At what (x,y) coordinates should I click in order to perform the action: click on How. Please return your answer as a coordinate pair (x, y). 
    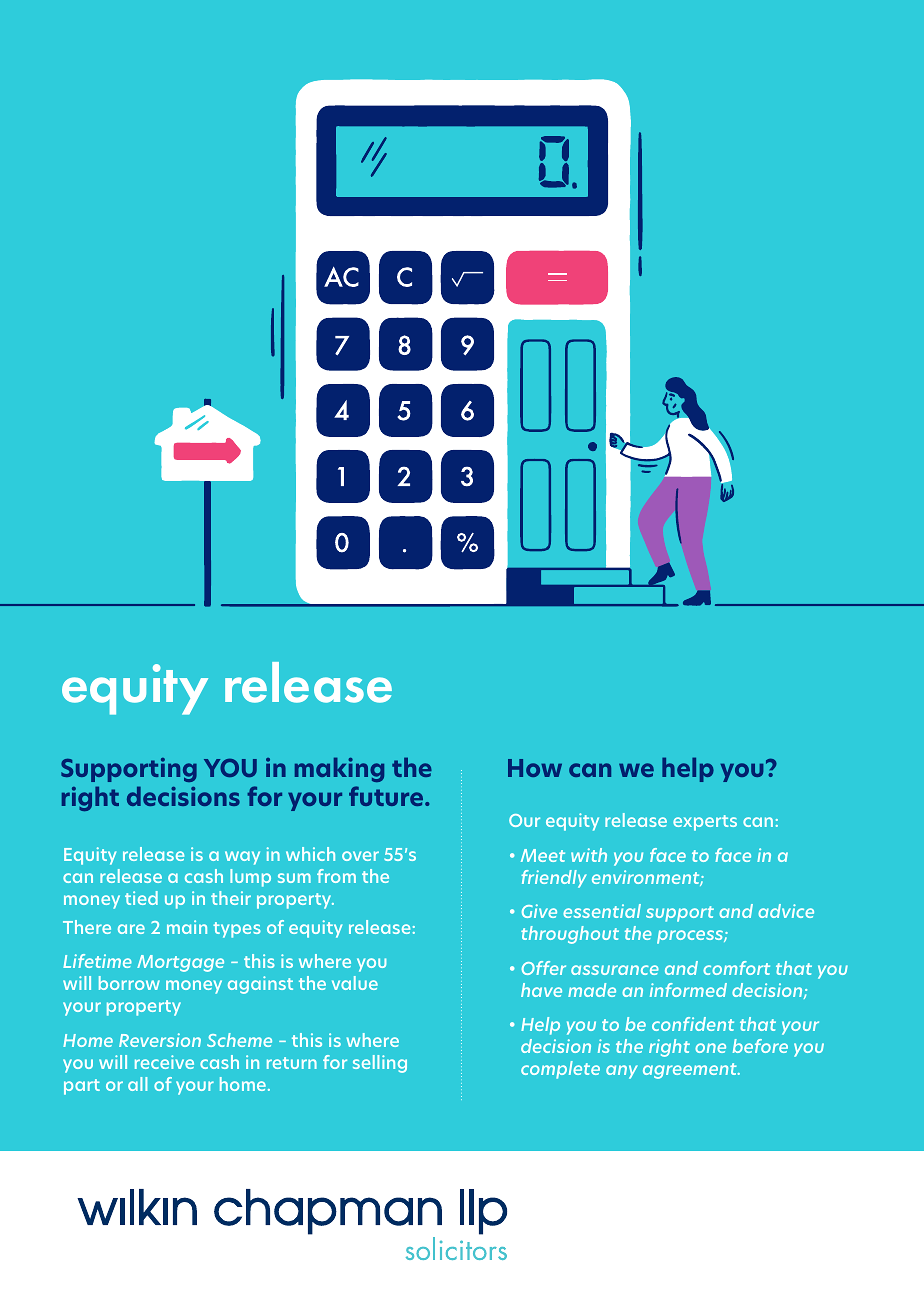
    Looking at the image, I should click on (535, 768).
